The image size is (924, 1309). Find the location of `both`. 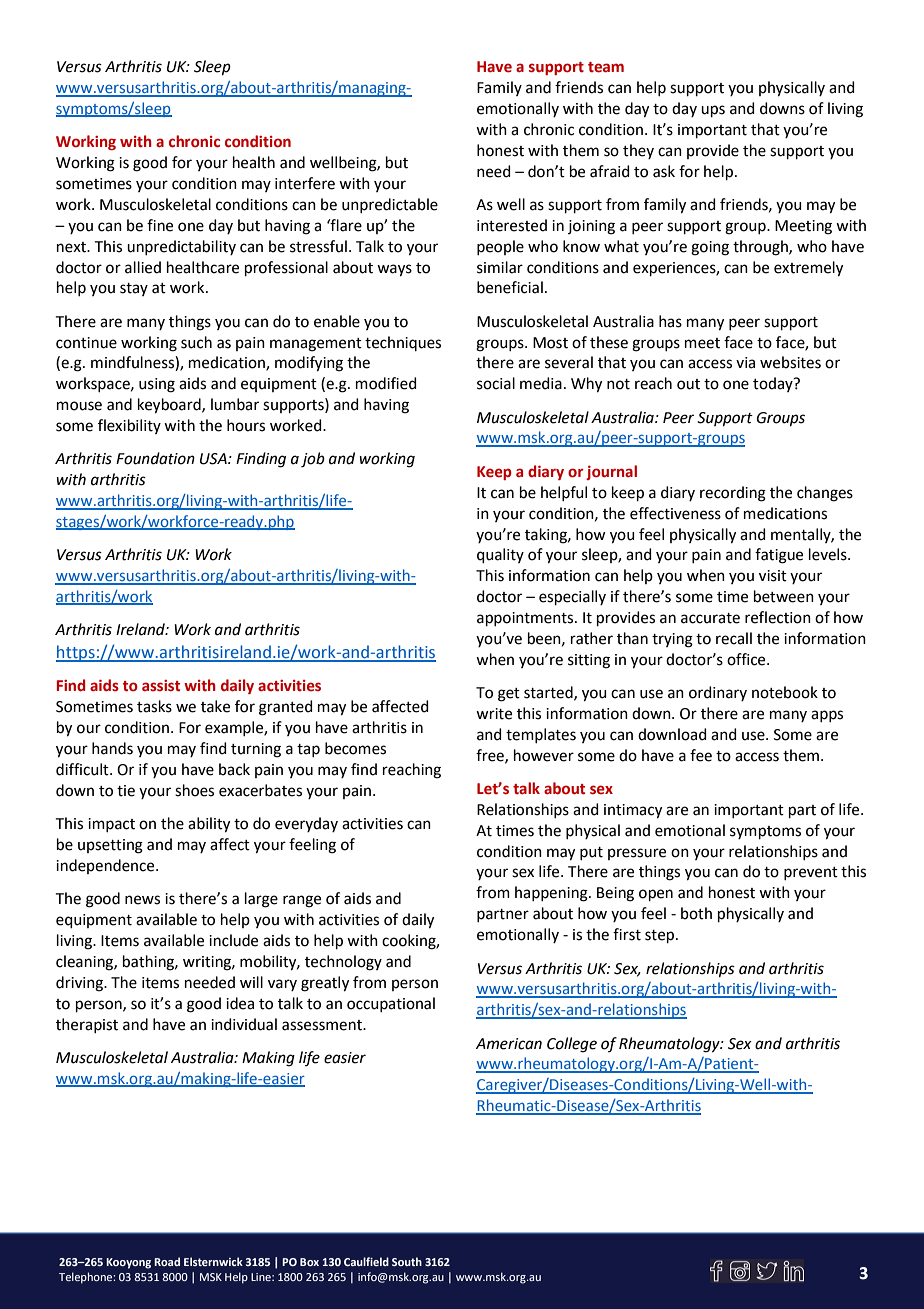

both is located at coordinates (696, 913).
